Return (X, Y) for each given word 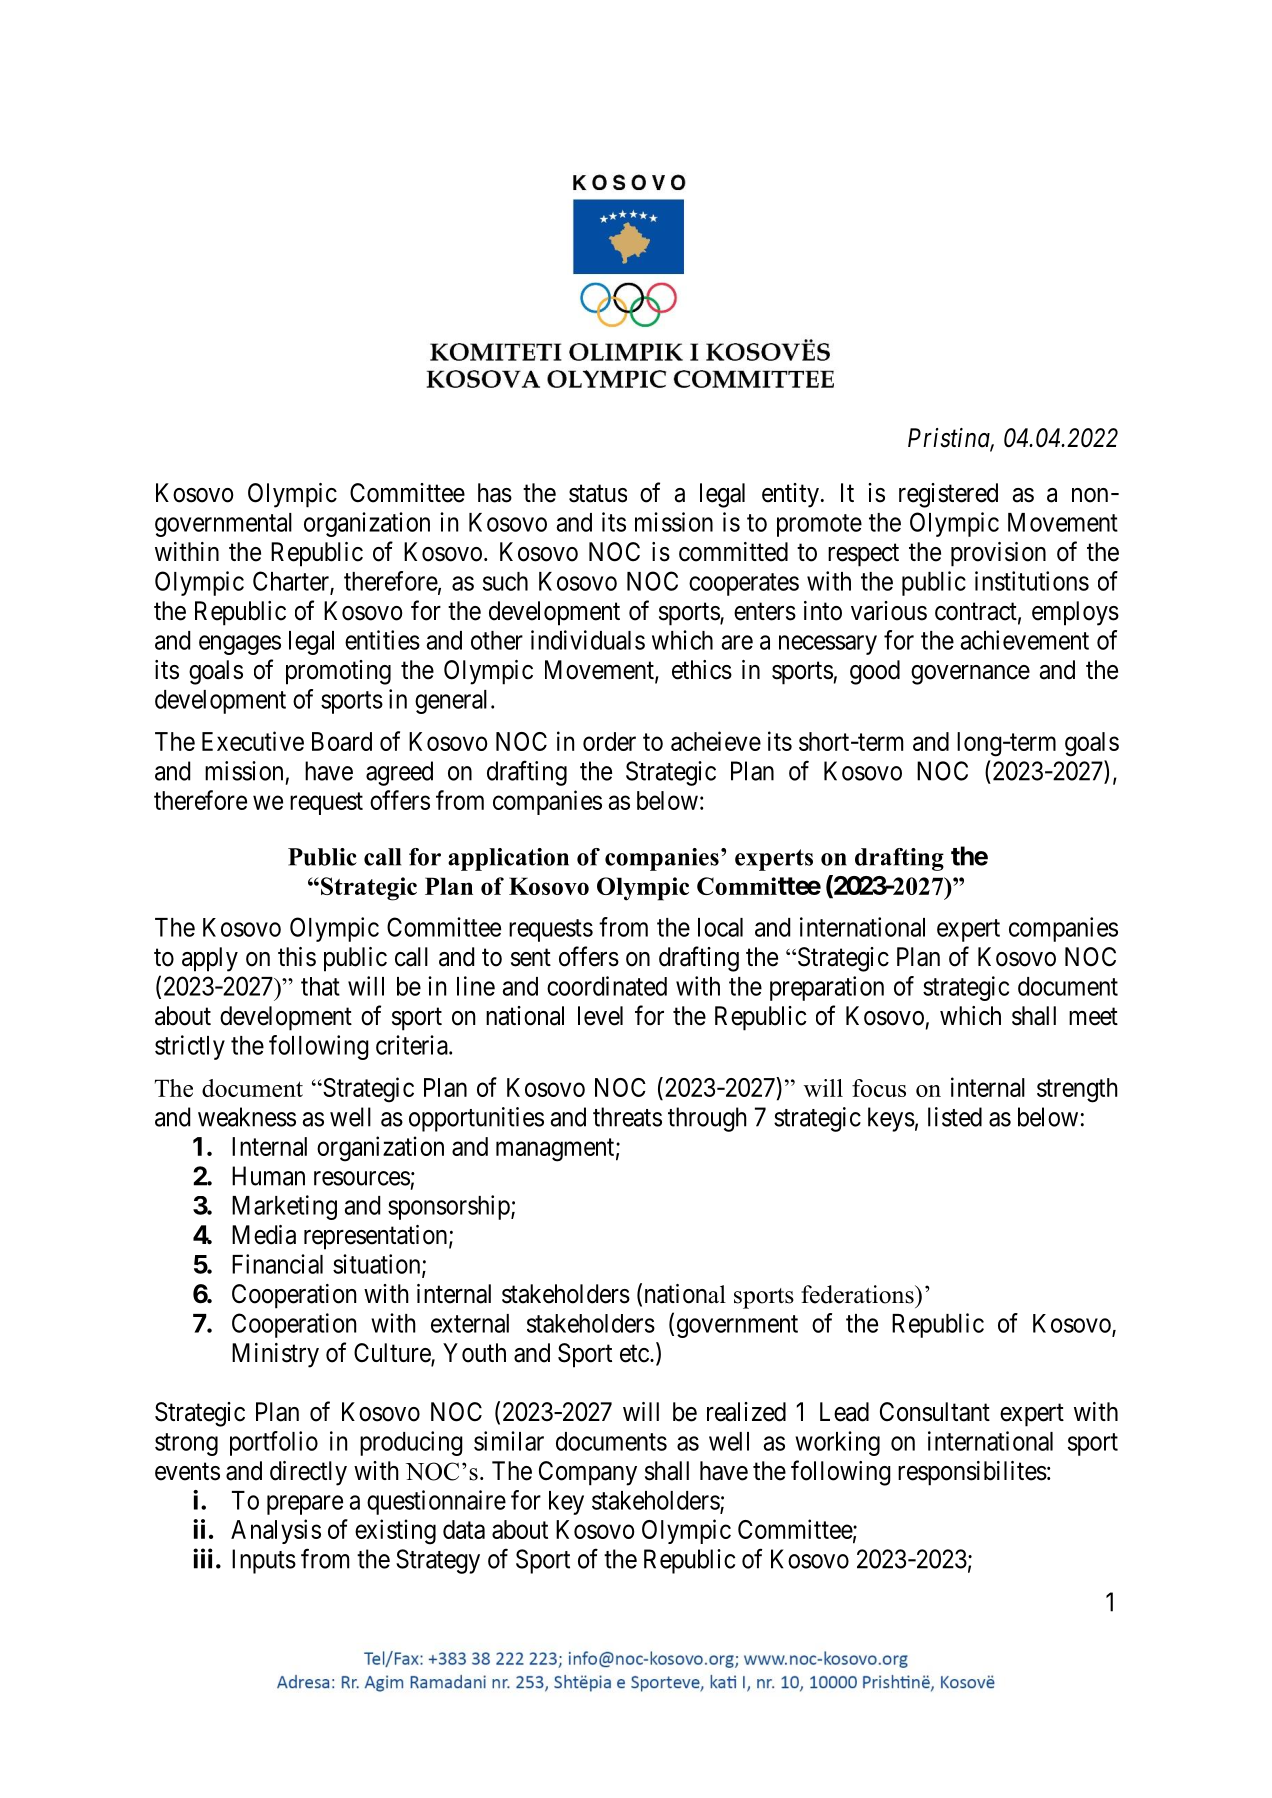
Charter (292, 582)
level (600, 1016)
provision (998, 554)
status (598, 494)
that (320, 986)
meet (1093, 1017)
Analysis (276, 1531)
